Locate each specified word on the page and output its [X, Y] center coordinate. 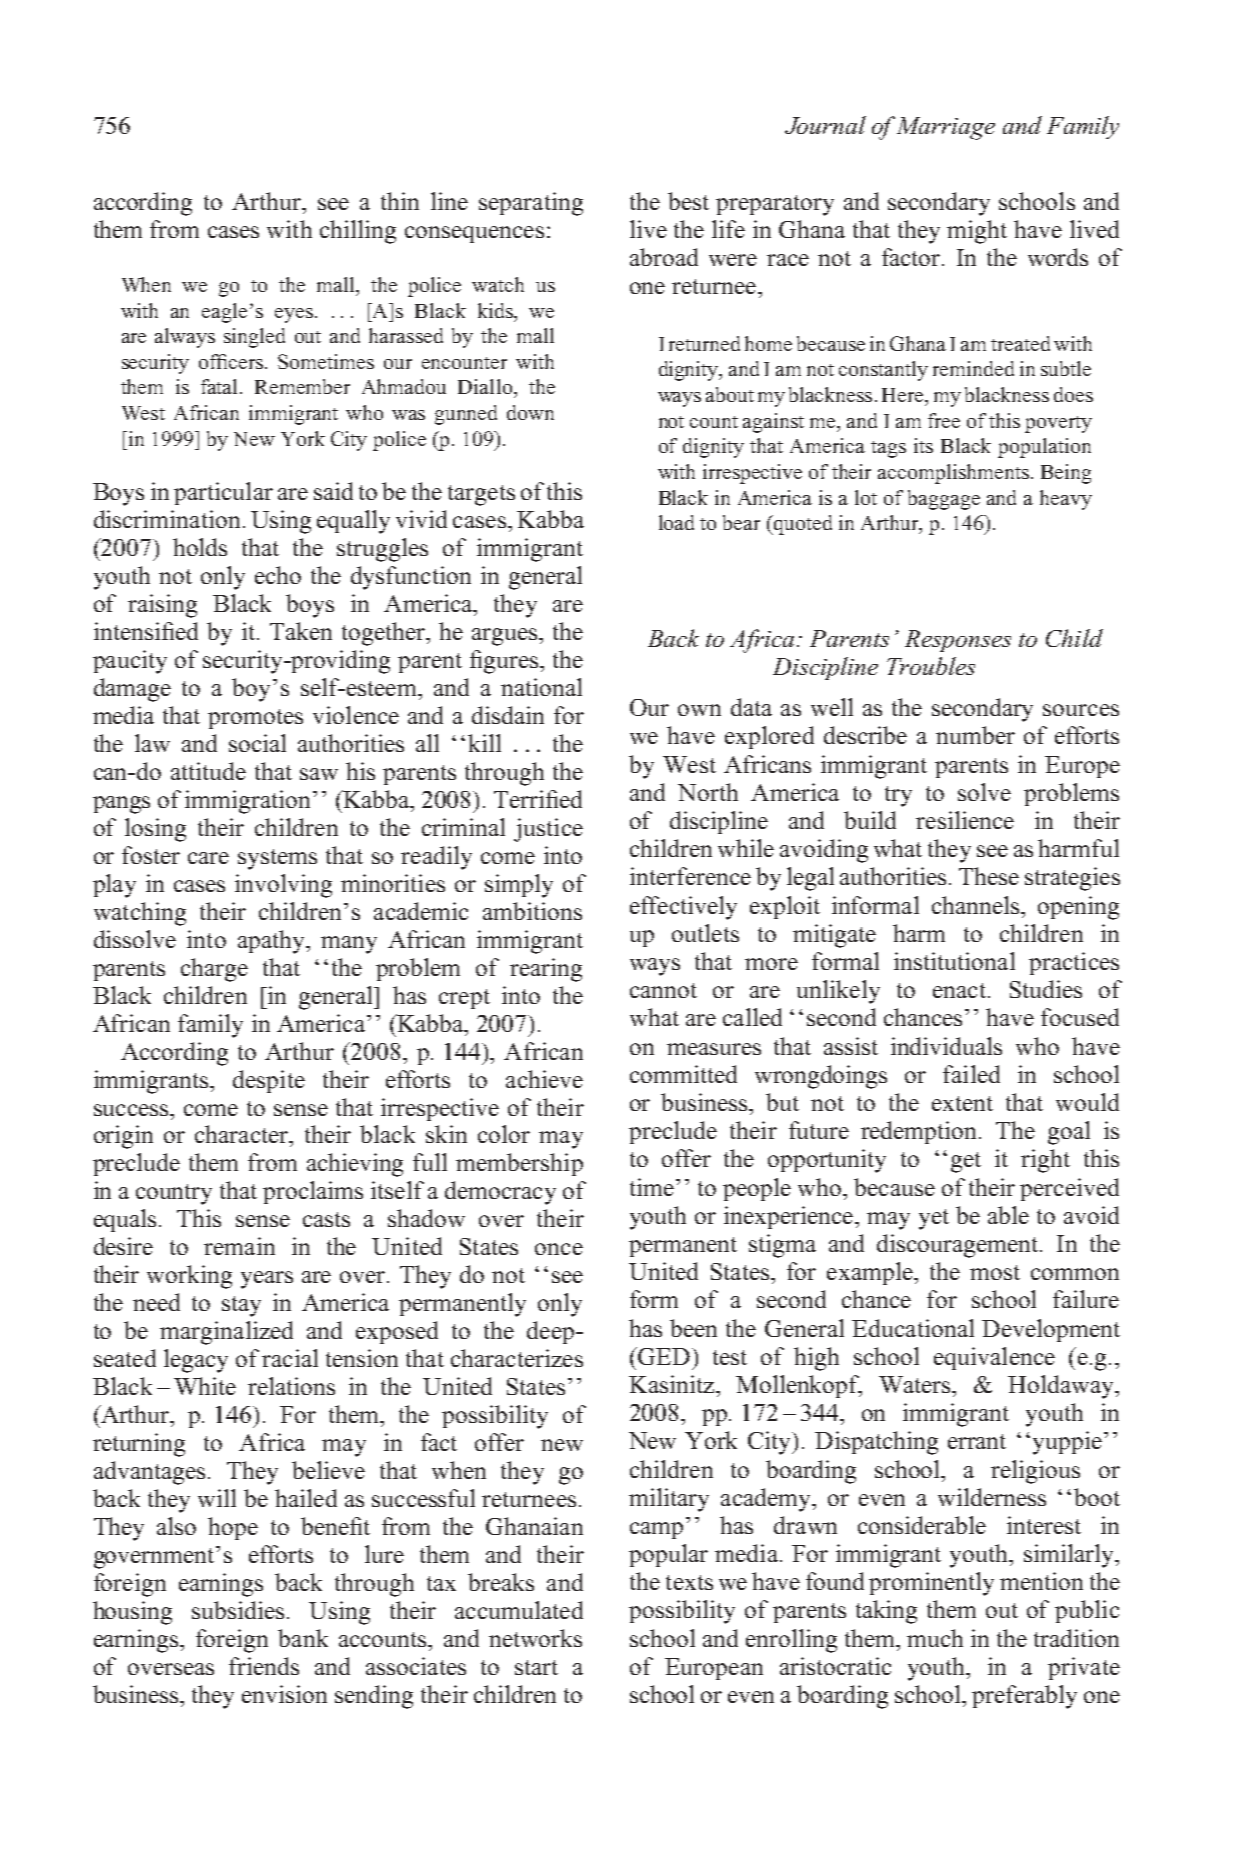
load [676, 522]
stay [241, 1306]
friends [264, 1666]
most [995, 1272]
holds [200, 547]
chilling [358, 232]
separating [531, 204]
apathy [272, 942]
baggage [944, 500]
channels [977, 905]
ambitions [532, 911]
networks [535, 1638]
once [559, 1249]
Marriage [946, 128]
